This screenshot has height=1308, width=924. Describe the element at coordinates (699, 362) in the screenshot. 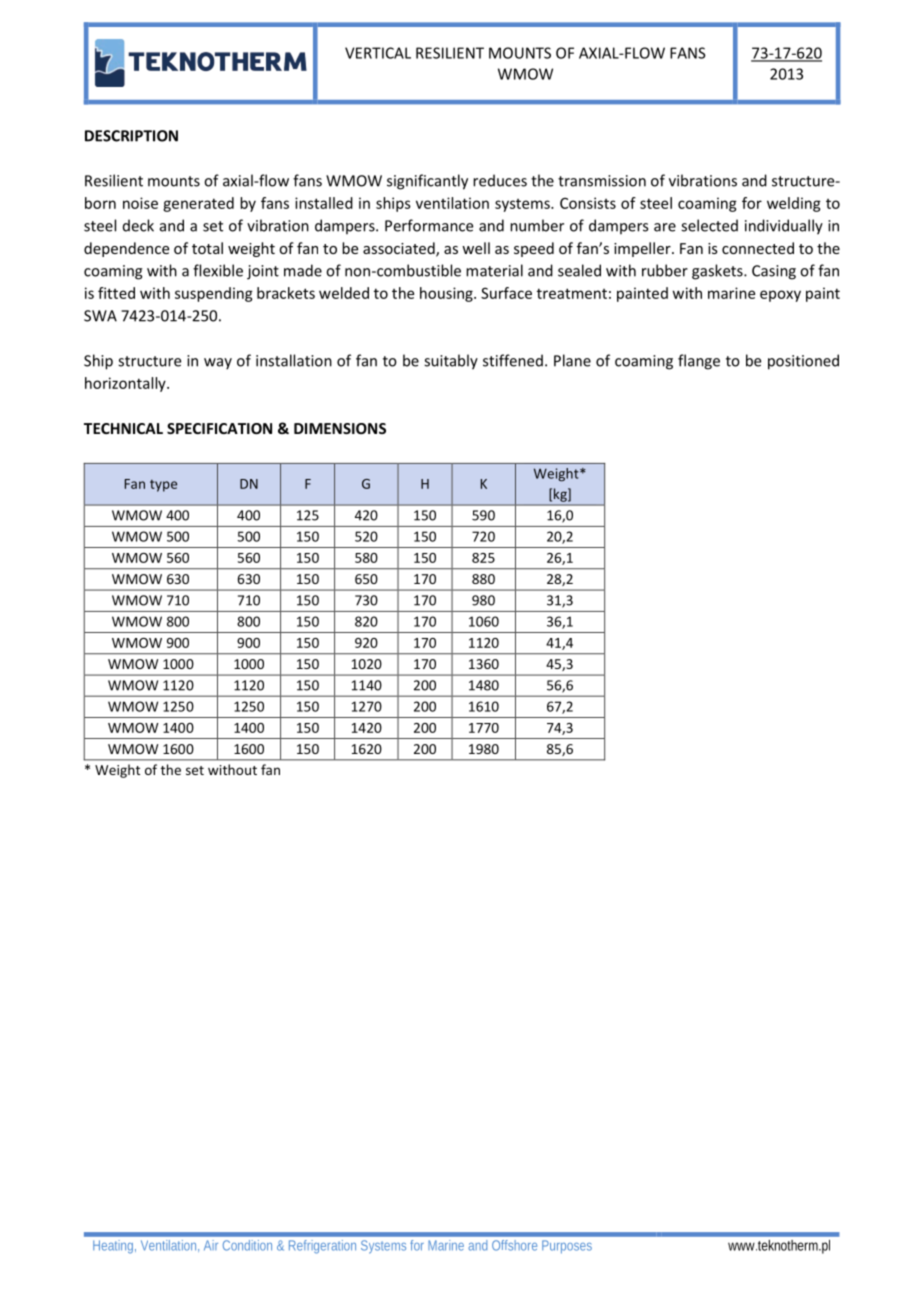

I see `flange` at that location.
